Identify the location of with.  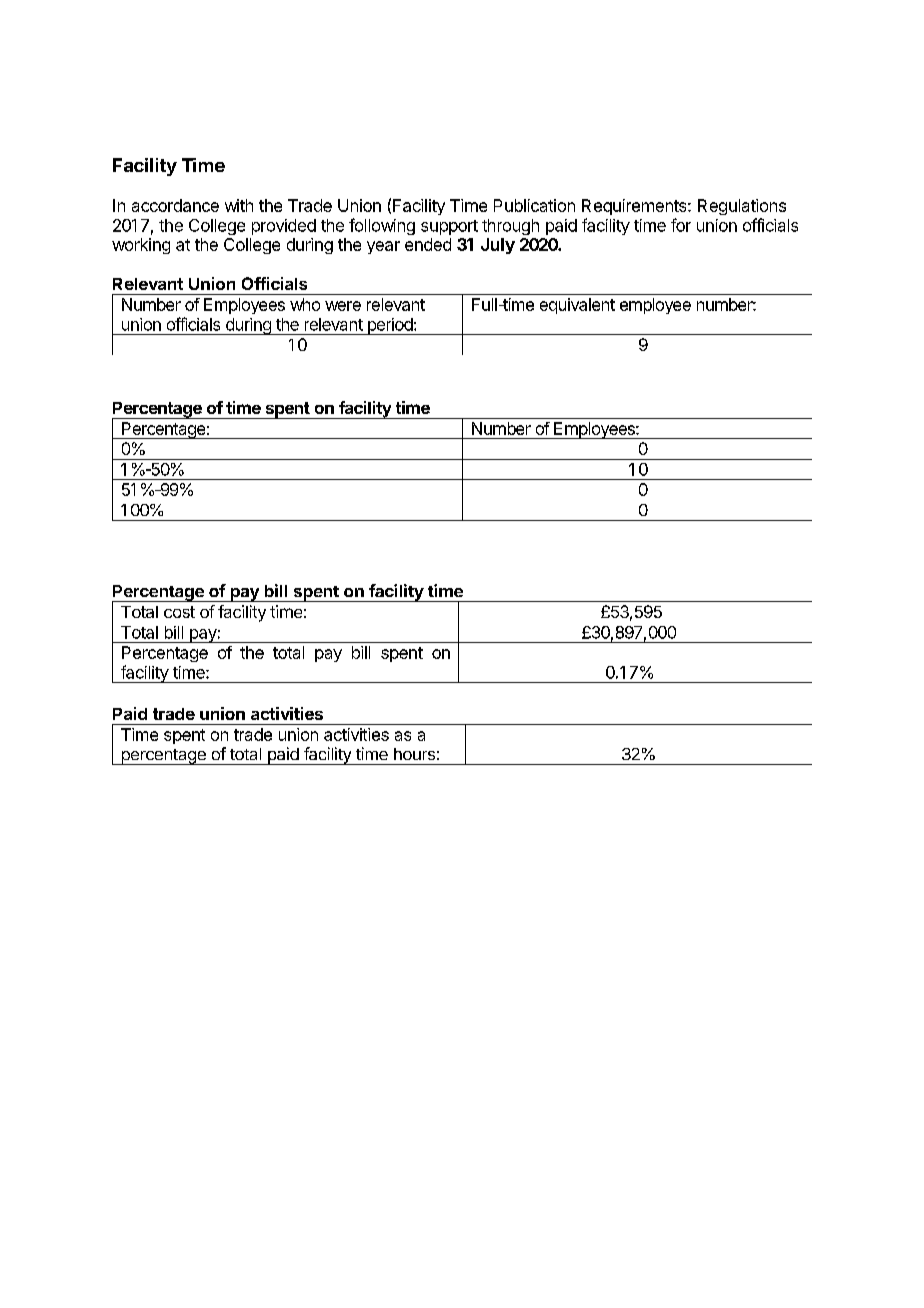
(239, 205).
